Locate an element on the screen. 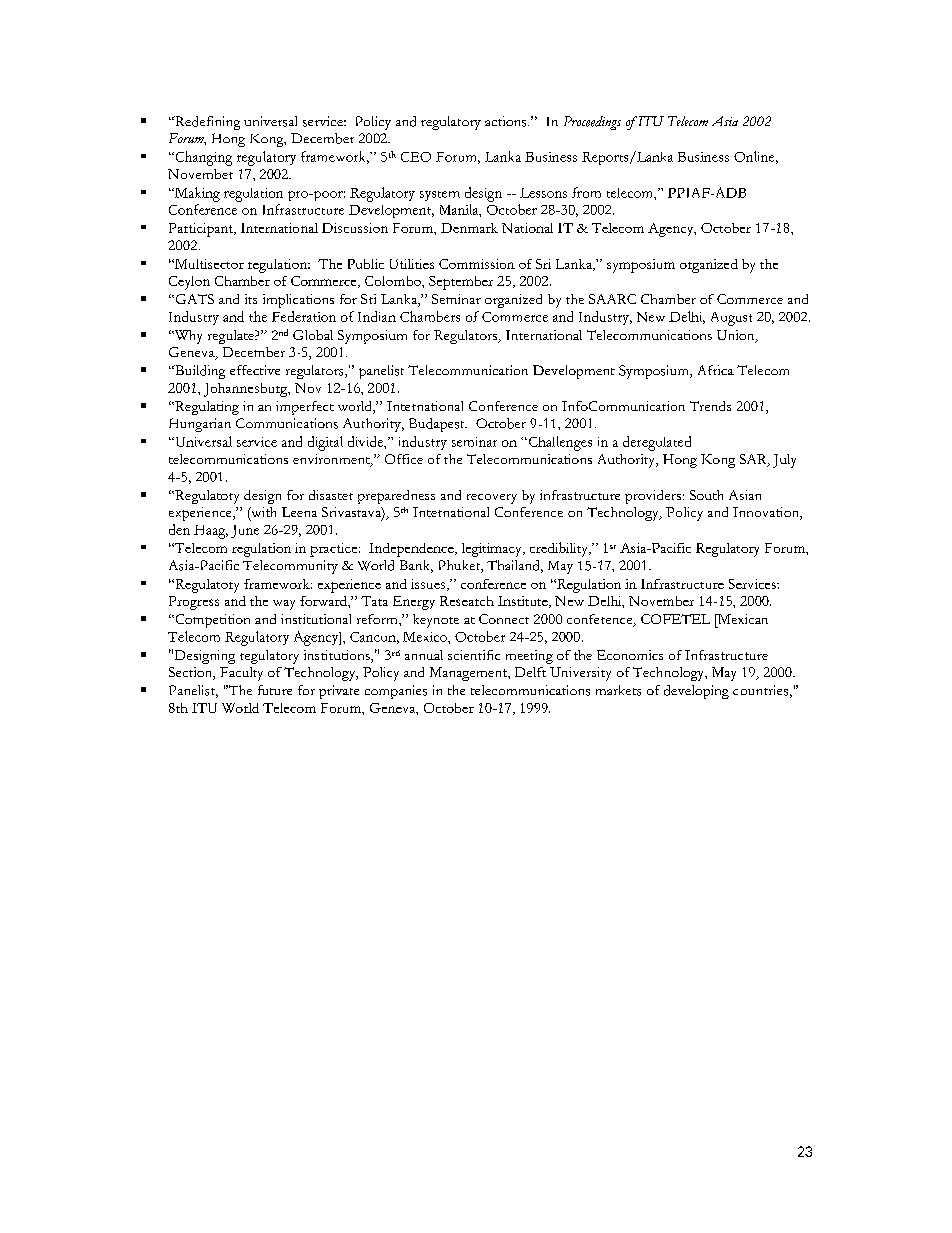 This screenshot has width=952, height=1233. Faculty is located at coordinates (241, 674).
